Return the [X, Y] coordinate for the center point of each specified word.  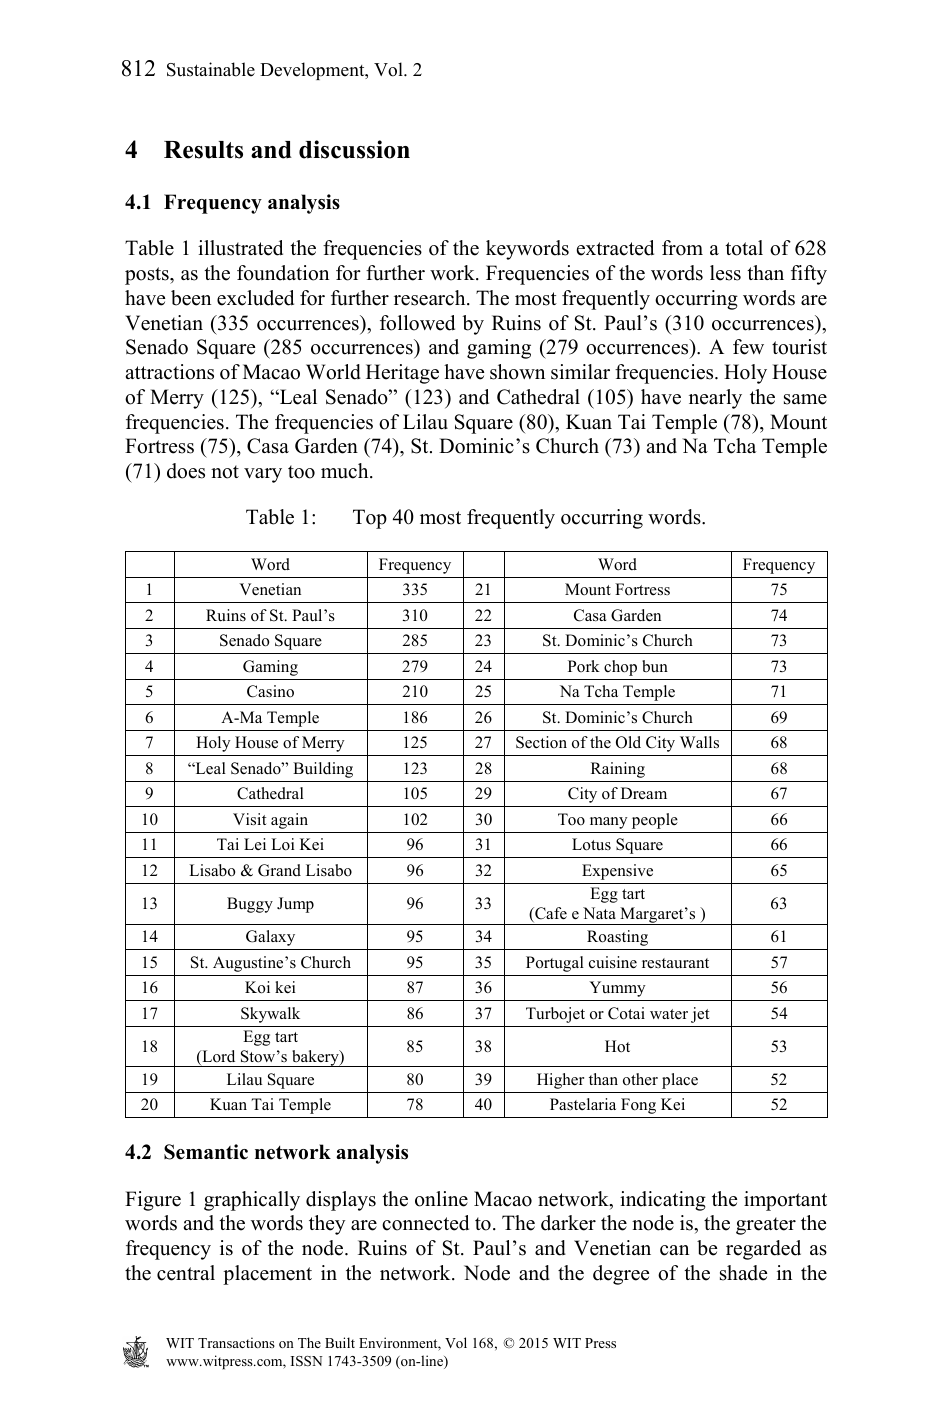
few [748, 347]
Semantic [206, 1152]
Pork [584, 666]
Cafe [550, 914]
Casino [270, 691]
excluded [255, 298]
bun [655, 666]
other [640, 1079]
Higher [560, 1081]
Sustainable [211, 69]
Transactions [236, 1342]
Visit [249, 819]
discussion [354, 149]
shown [517, 372]
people [655, 821]
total [744, 248]
